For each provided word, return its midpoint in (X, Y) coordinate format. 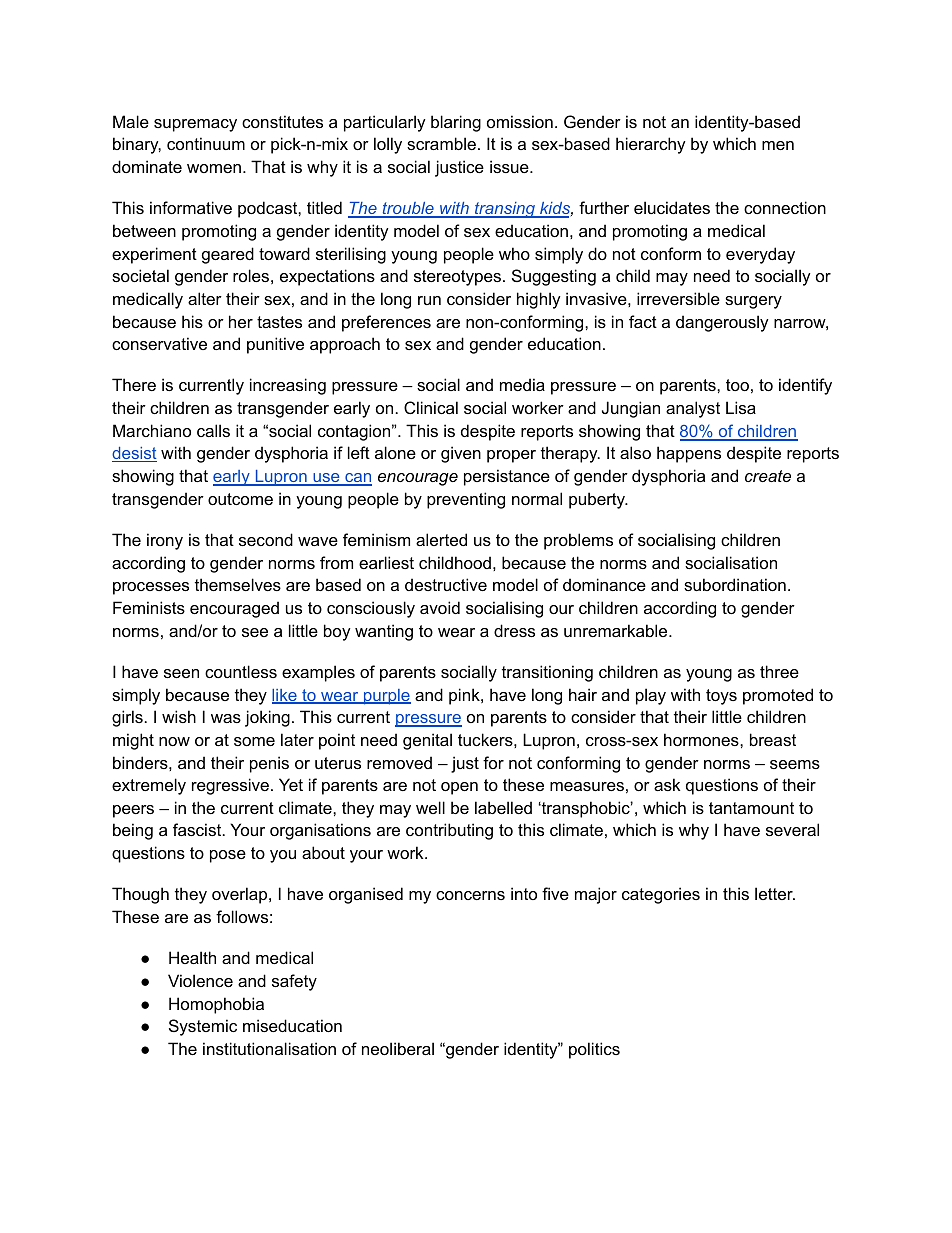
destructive (446, 584)
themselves (238, 584)
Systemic (203, 1027)
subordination (735, 584)
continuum (206, 143)
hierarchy (651, 145)
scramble (441, 143)
